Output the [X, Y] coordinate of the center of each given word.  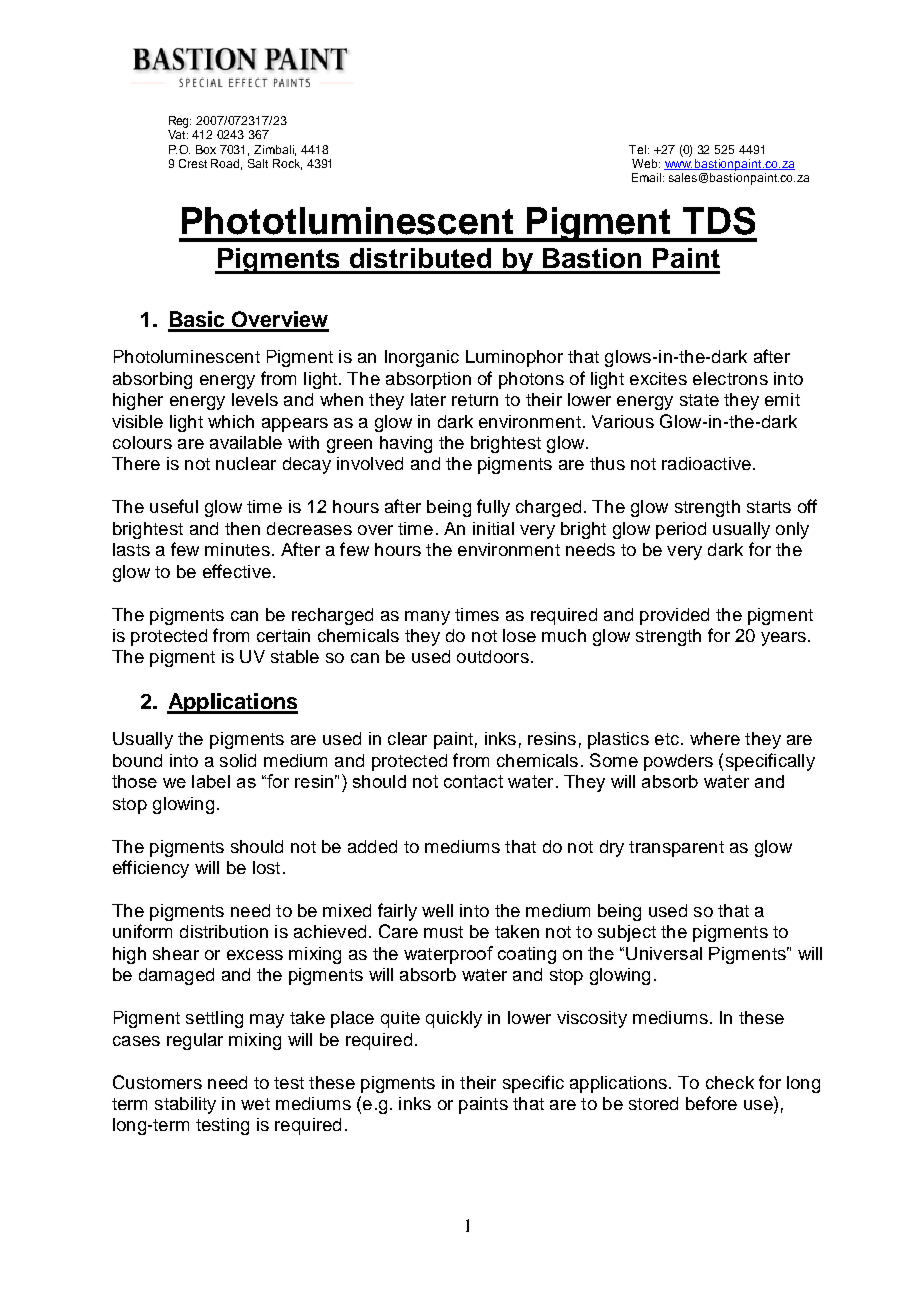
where [715, 738]
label [211, 781]
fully [493, 508]
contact [473, 781]
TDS [719, 221]
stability [185, 1105]
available [246, 442]
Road [226, 164]
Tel [639, 149]
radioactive [706, 463]
